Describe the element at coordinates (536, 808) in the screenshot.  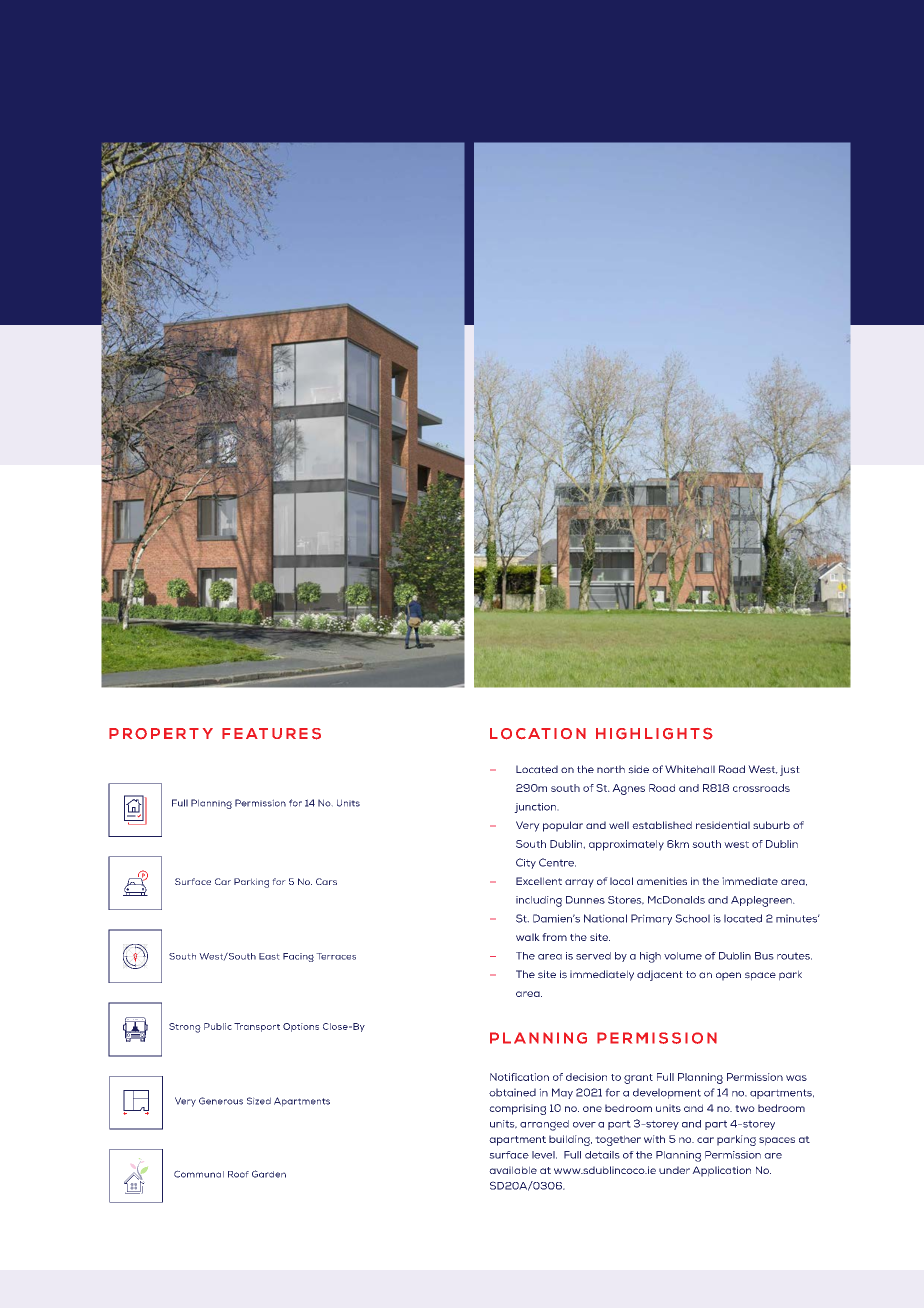
I see `junction` at that location.
